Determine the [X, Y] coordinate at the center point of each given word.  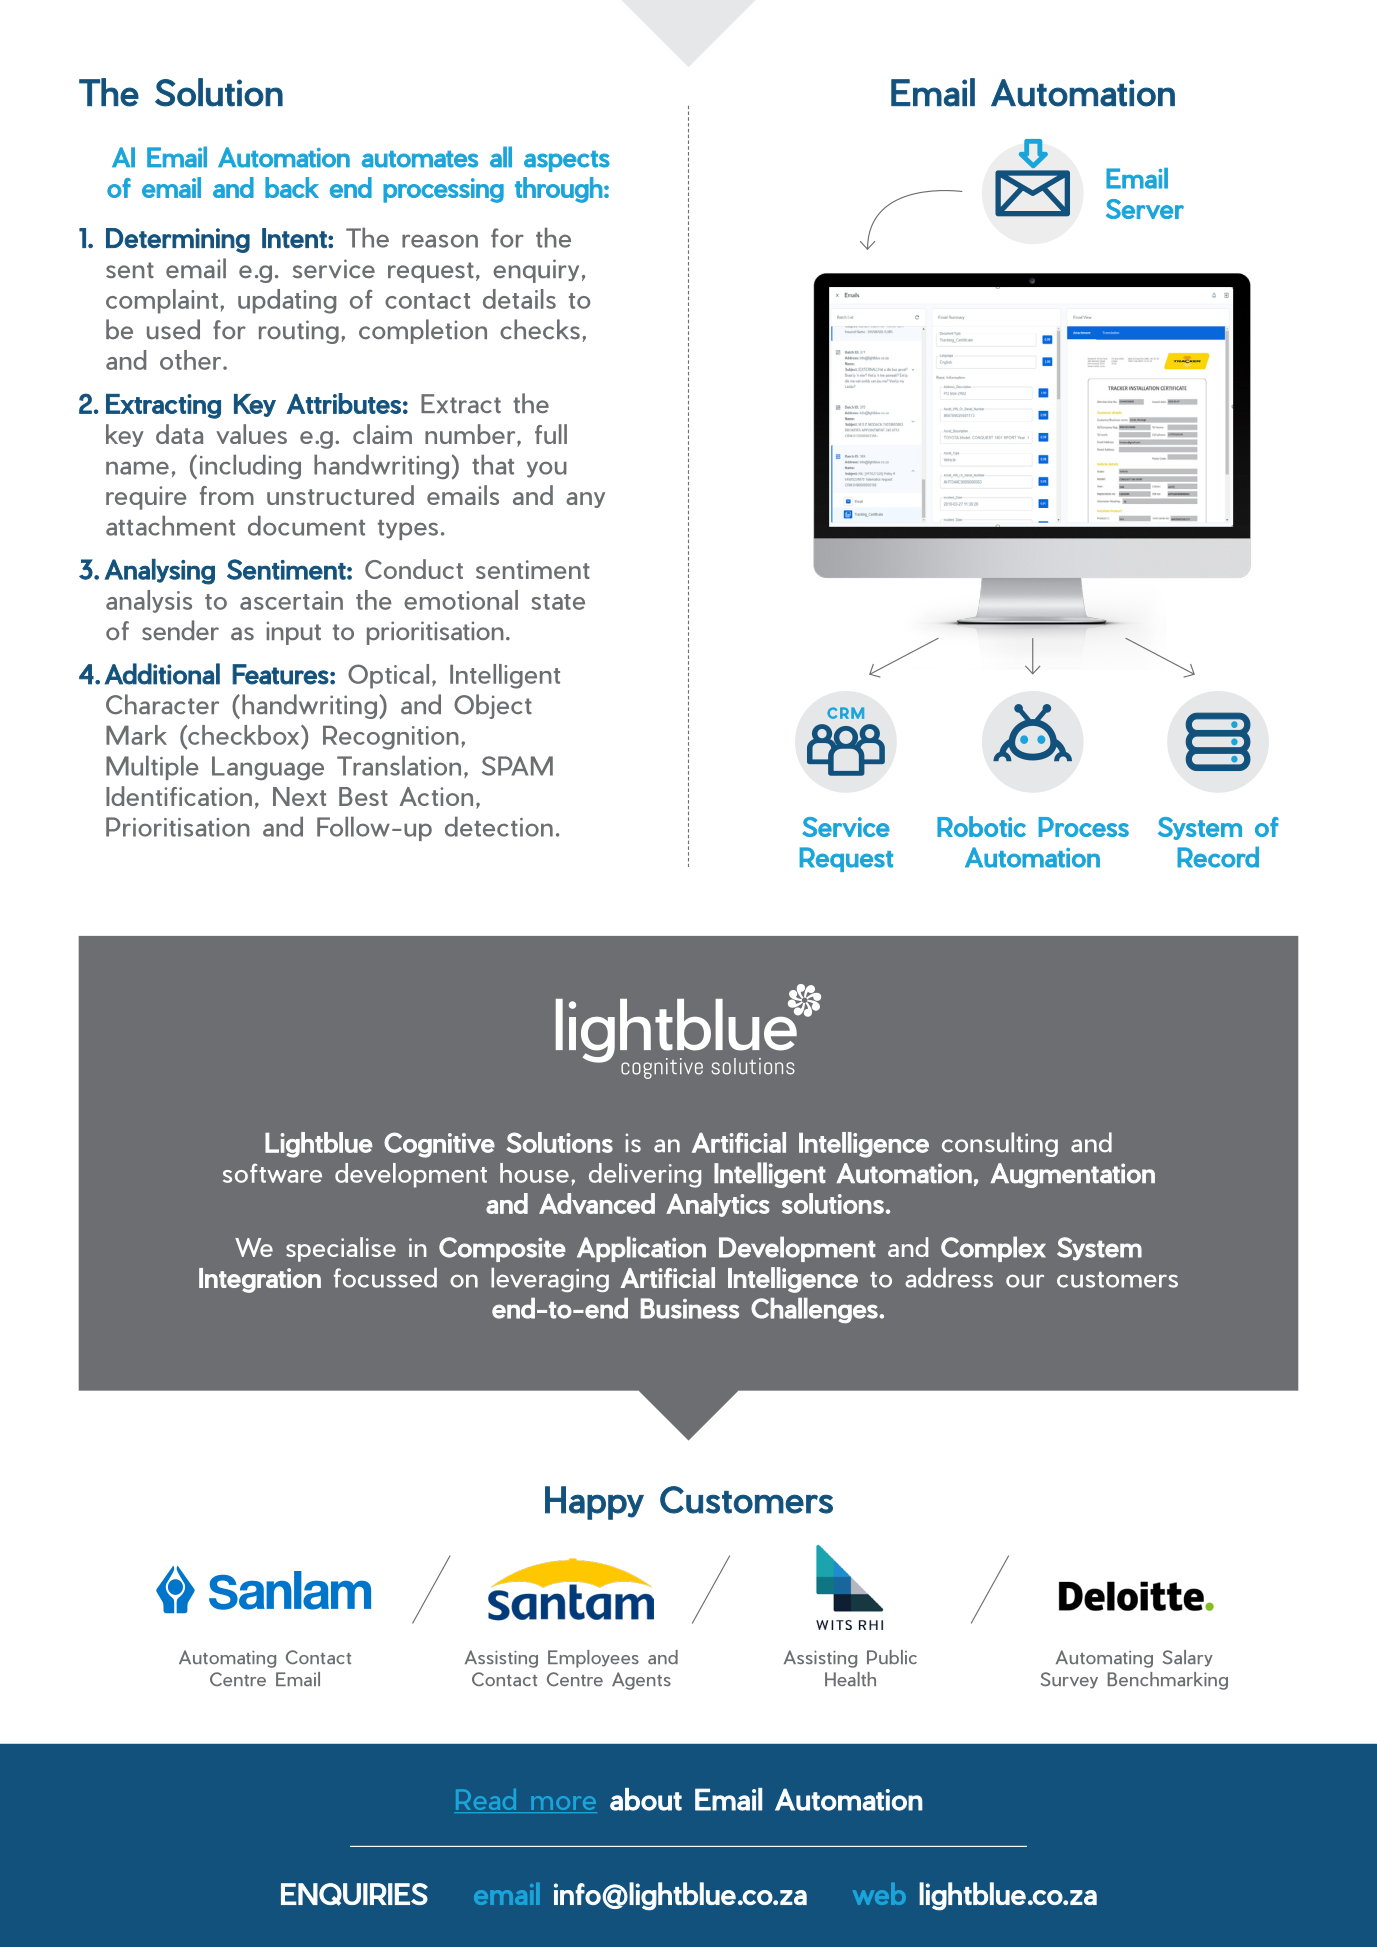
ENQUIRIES [354, 1894]
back [292, 187]
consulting [1000, 1144]
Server [1145, 209]
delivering [645, 1175]
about [646, 1799]
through [559, 190]
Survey [1069, 1680]
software [272, 1173]
